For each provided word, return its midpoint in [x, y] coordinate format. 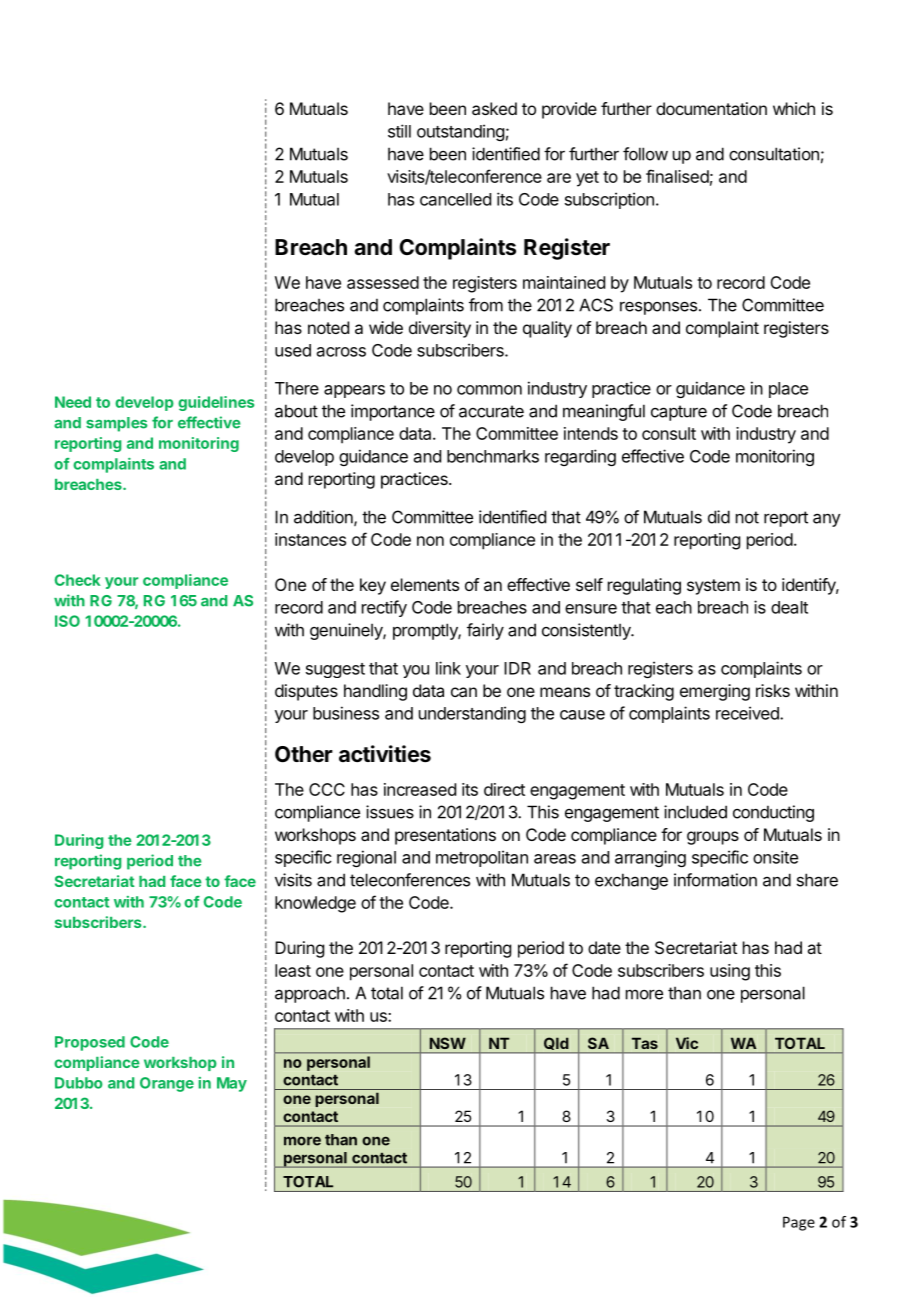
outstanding [460, 132]
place [788, 390]
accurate [491, 411]
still [399, 131]
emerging [715, 692]
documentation [711, 108]
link [448, 668]
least [293, 970]
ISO [67, 621]
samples [117, 424]
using [730, 972]
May [232, 1084]
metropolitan [482, 858]
